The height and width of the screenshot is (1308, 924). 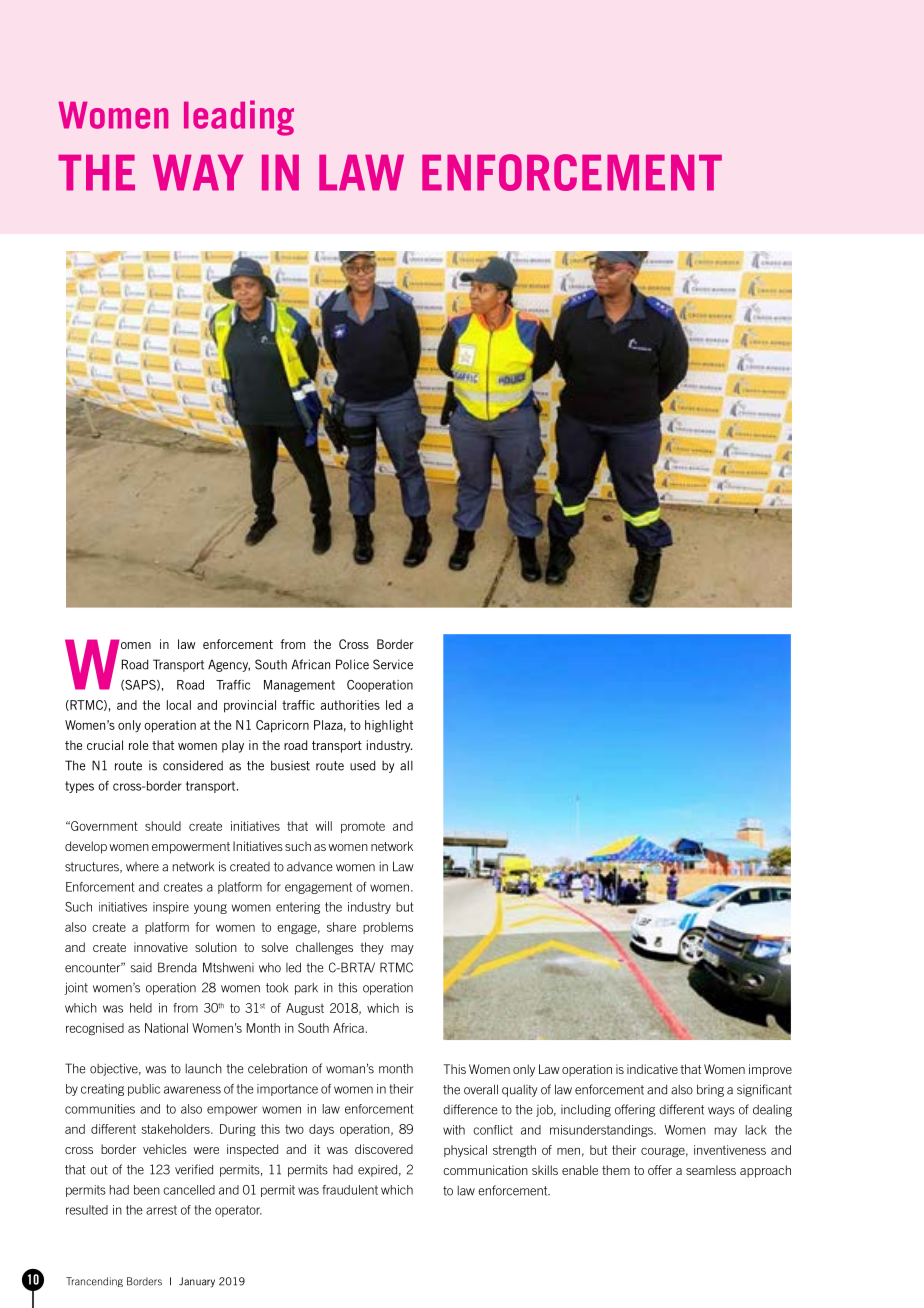 I want to click on Management, so click(x=299, y=686).
